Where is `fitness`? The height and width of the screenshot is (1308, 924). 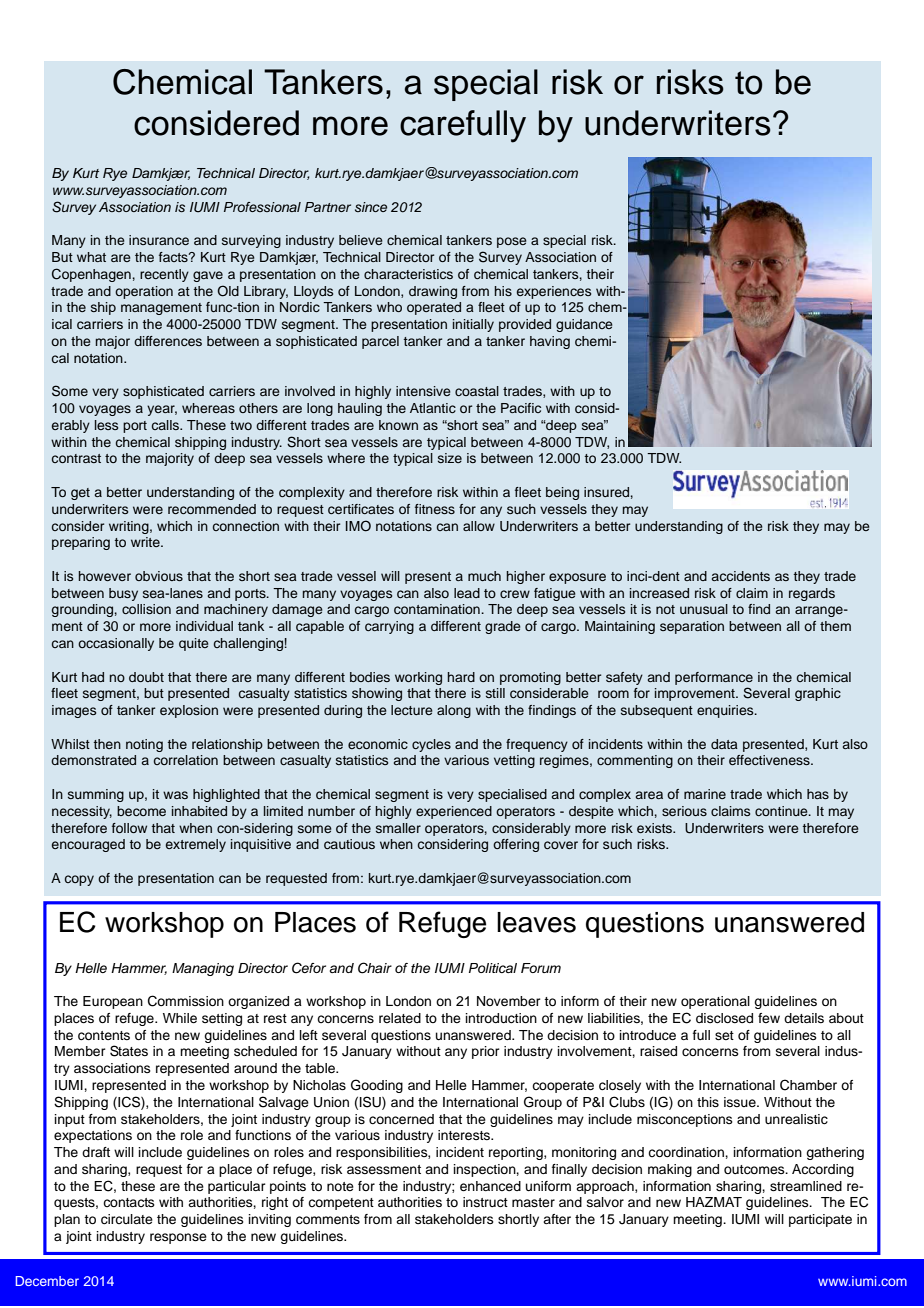 fitness is located at coordinates (435, 509).
